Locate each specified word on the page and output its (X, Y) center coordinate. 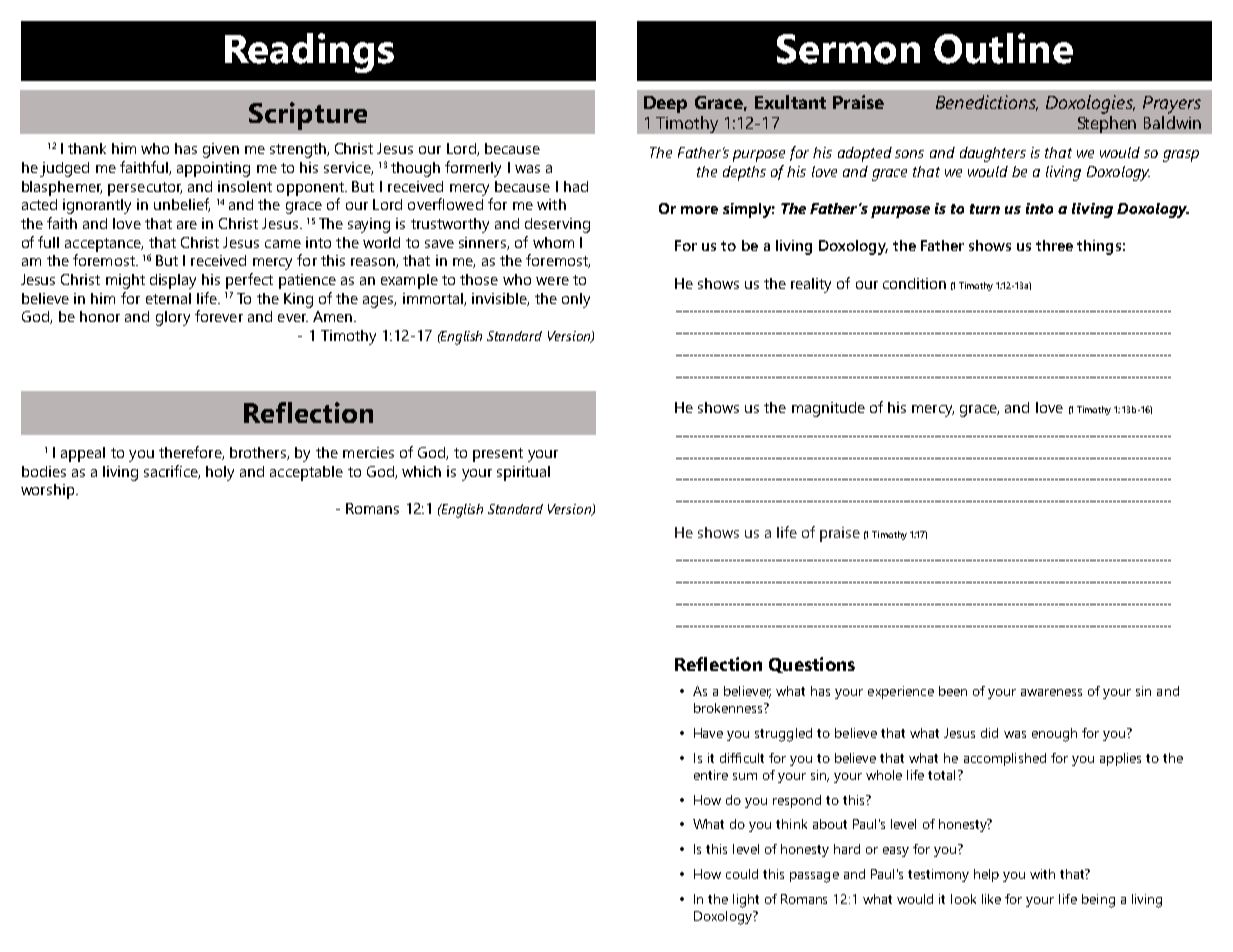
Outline (1003, 48)
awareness (1051, 692)
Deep (665, 104)
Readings (309, 53)
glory (173, 318)
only (576, 300)
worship (49, 491)
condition (914, 283)
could (742, 874)
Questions (812, 665)
